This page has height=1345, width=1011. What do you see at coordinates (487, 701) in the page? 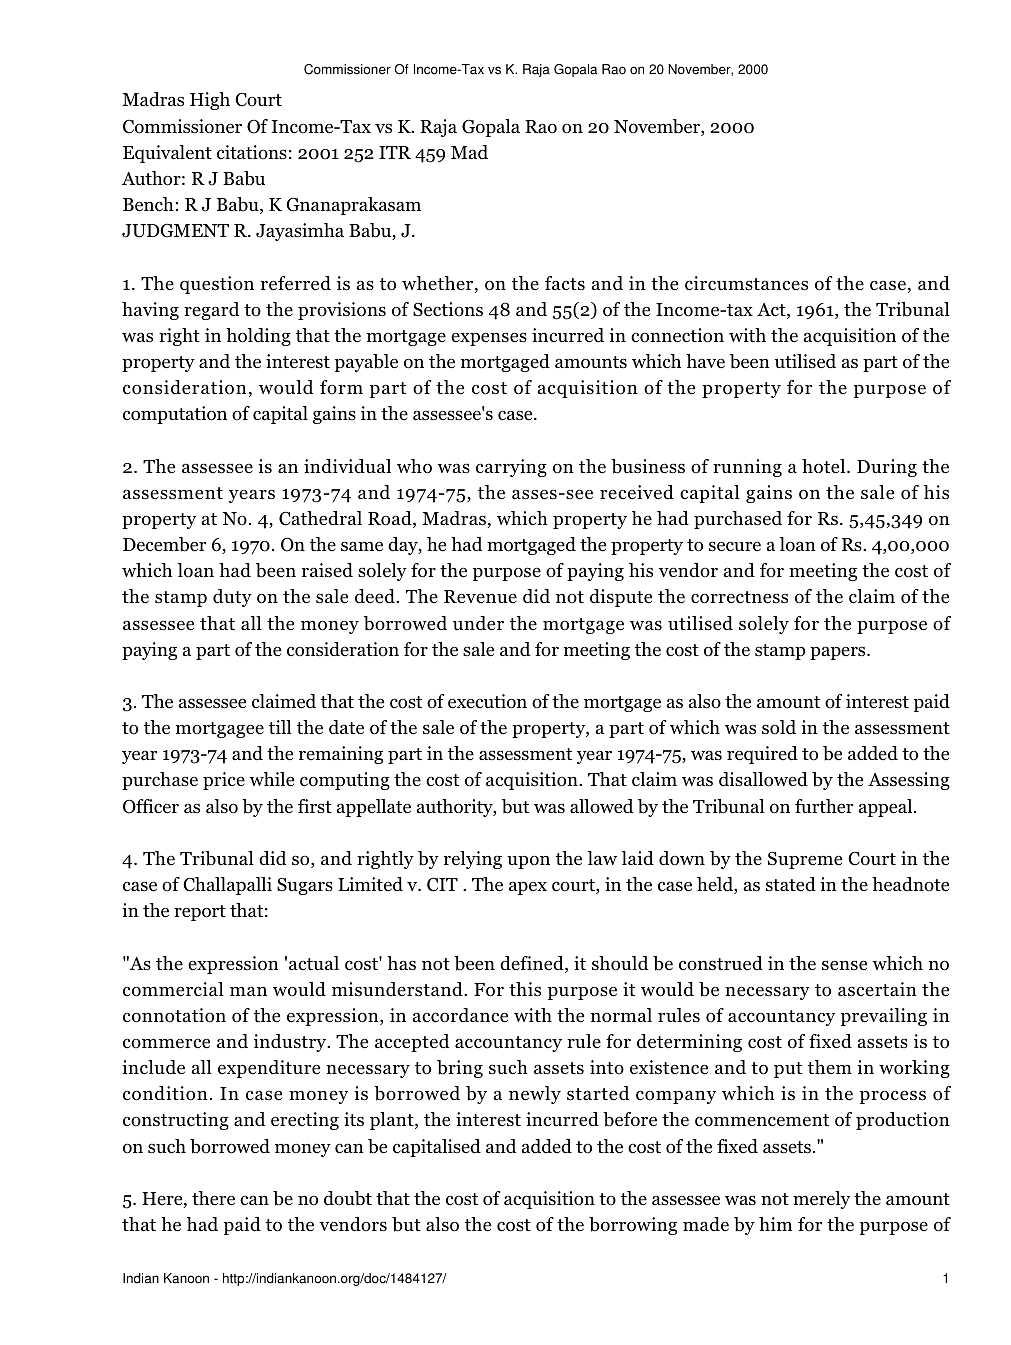
I see `execution` at bounding box center [487, 701].
